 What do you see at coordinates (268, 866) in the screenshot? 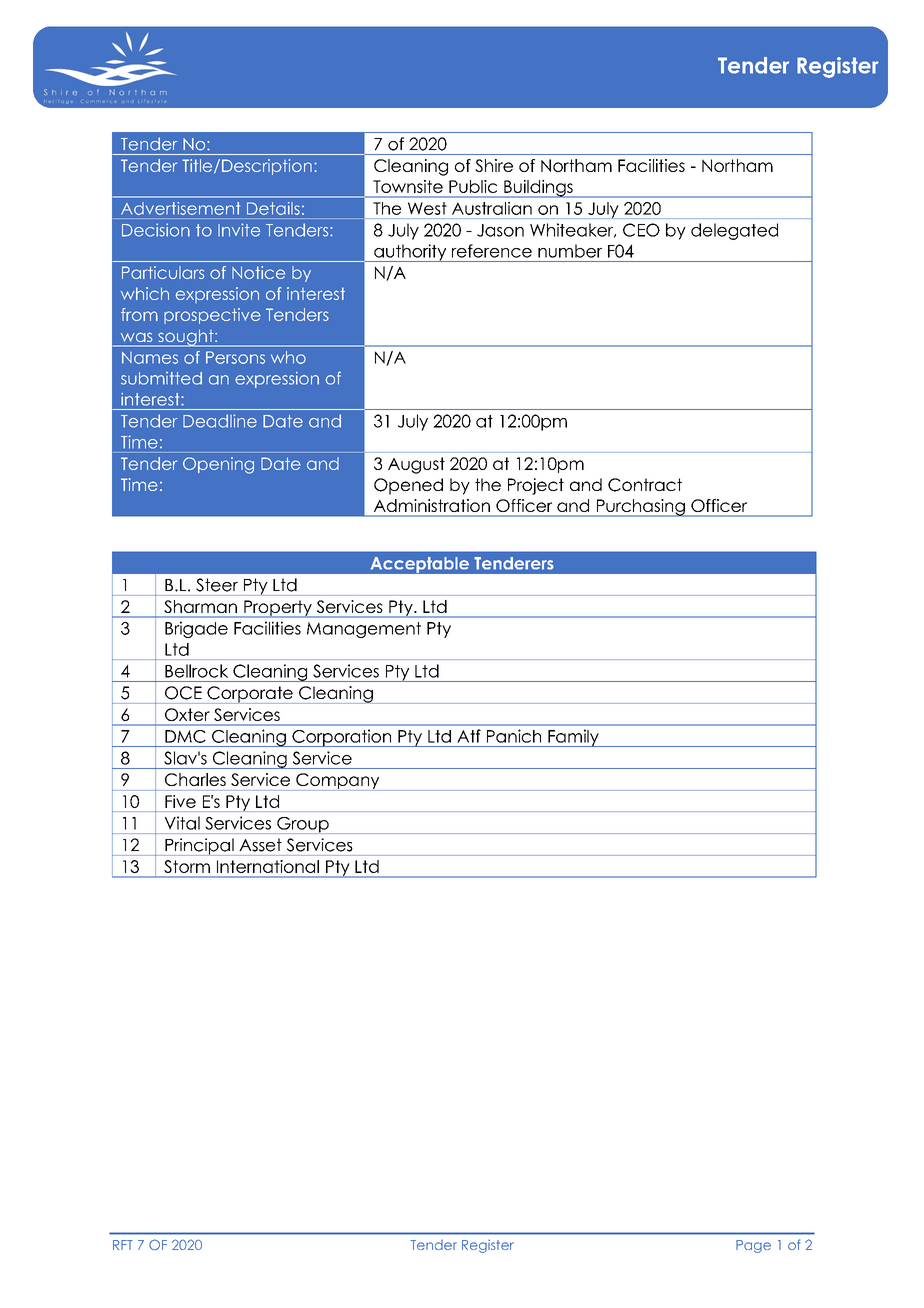
I see `International` at bounding box center [268, 866].
